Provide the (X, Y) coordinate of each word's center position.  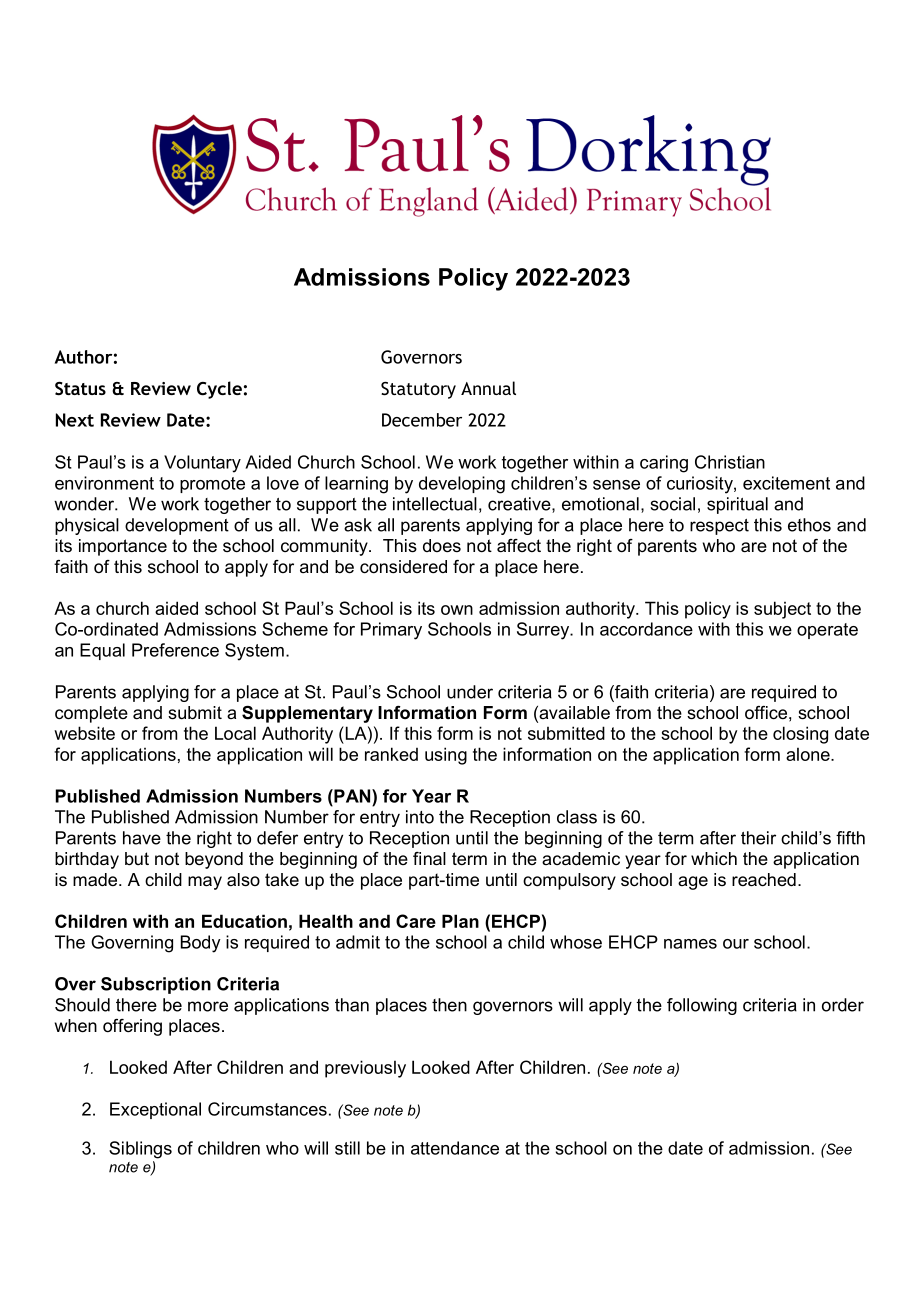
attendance (455, 1148)
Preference (175, 650)
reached (764, 880)
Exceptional (155, 1110)
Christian (730, 462)
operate (827, 631)
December (422, 420)
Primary (391, 631)
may (205, 883)
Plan (460, 921)
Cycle (219, 390)
